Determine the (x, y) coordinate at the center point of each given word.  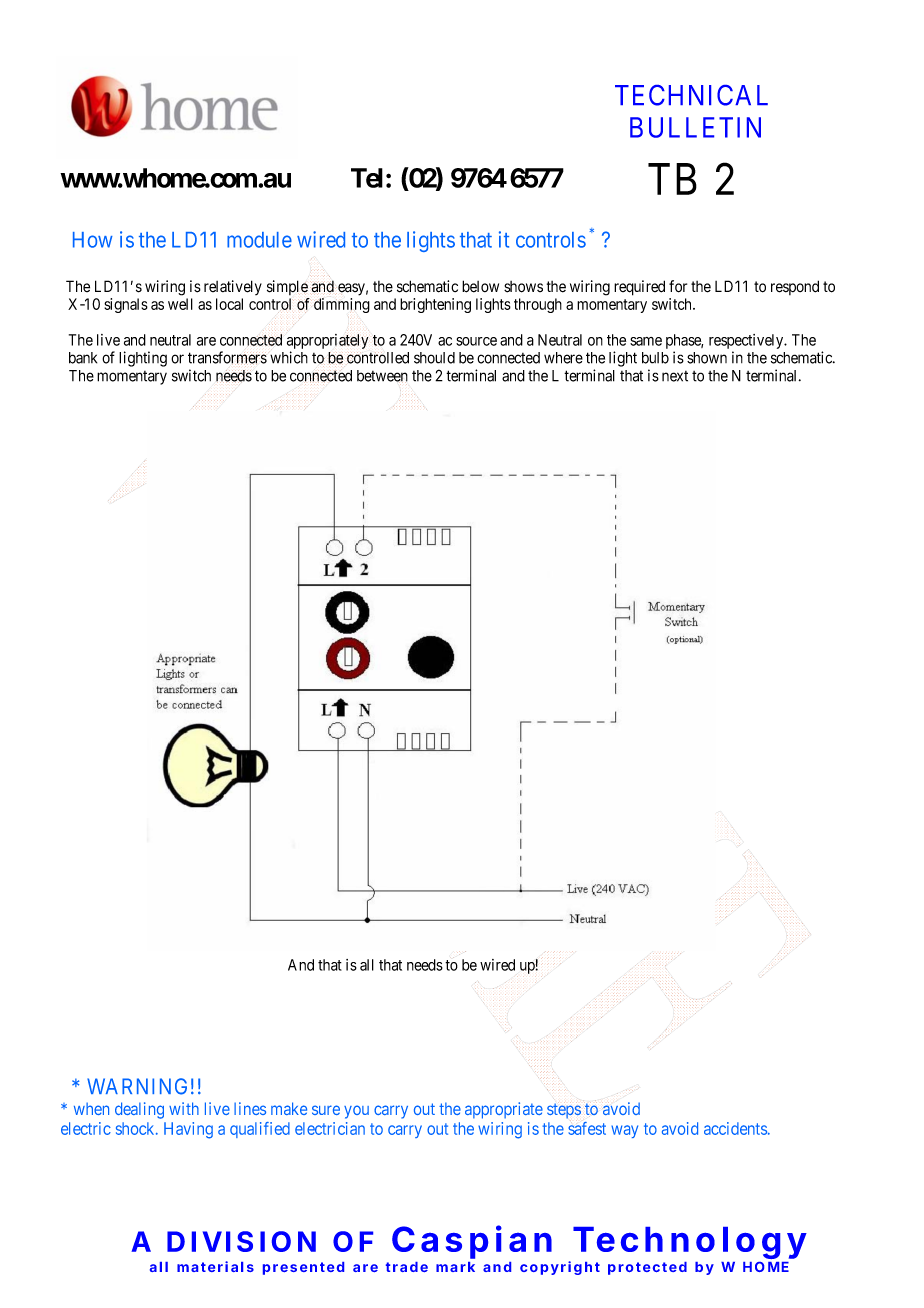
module (259, 240)
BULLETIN (695, 127)
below (480, 286)
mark (455, 1267)
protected (647, 1268)
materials (215, 1266)
